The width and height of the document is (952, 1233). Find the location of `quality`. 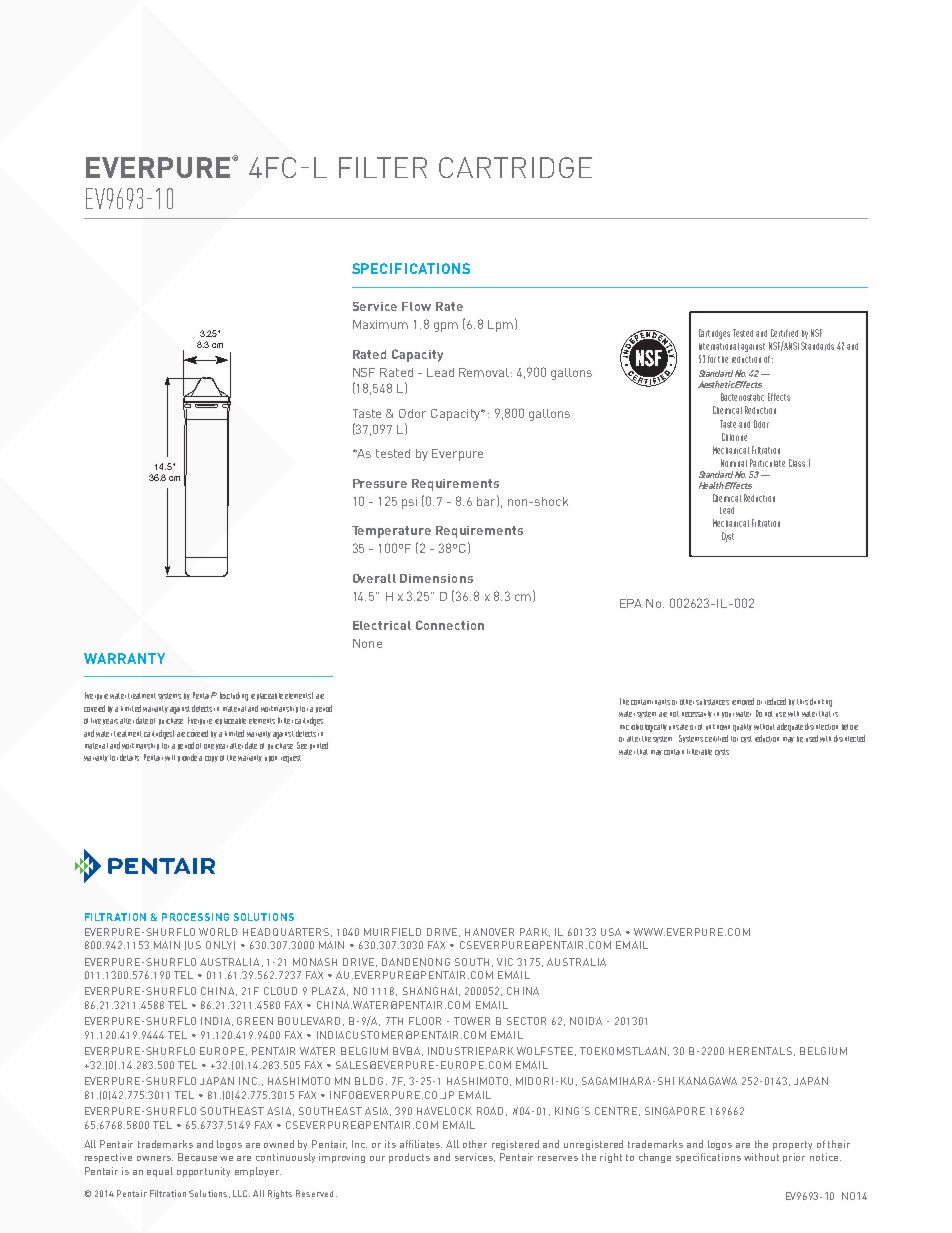

quality is located at coordinates (742, 728).
